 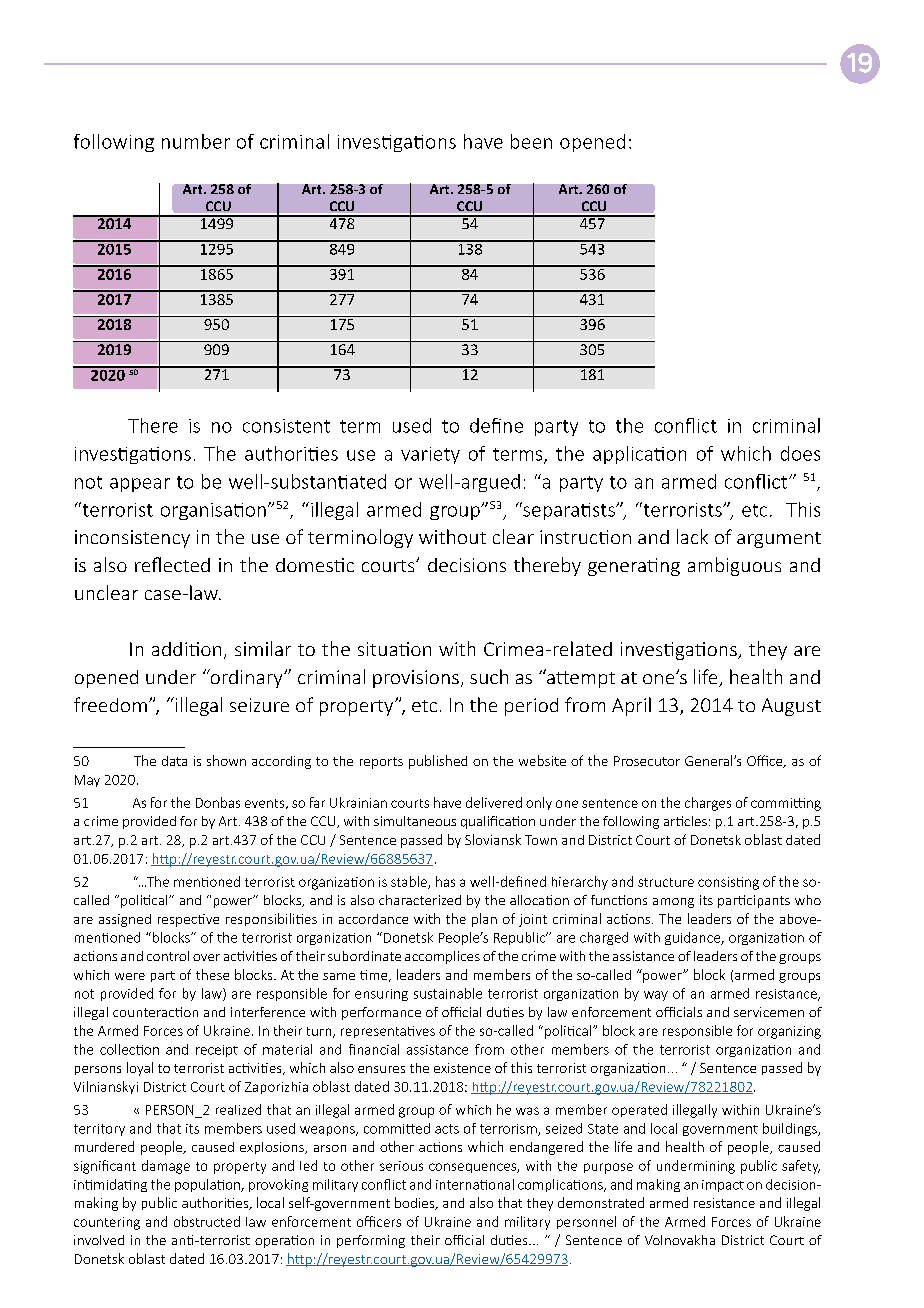 What do you see at coordinates (531, 141) in the document?
I see `been` at bounding box center [531, 141].
